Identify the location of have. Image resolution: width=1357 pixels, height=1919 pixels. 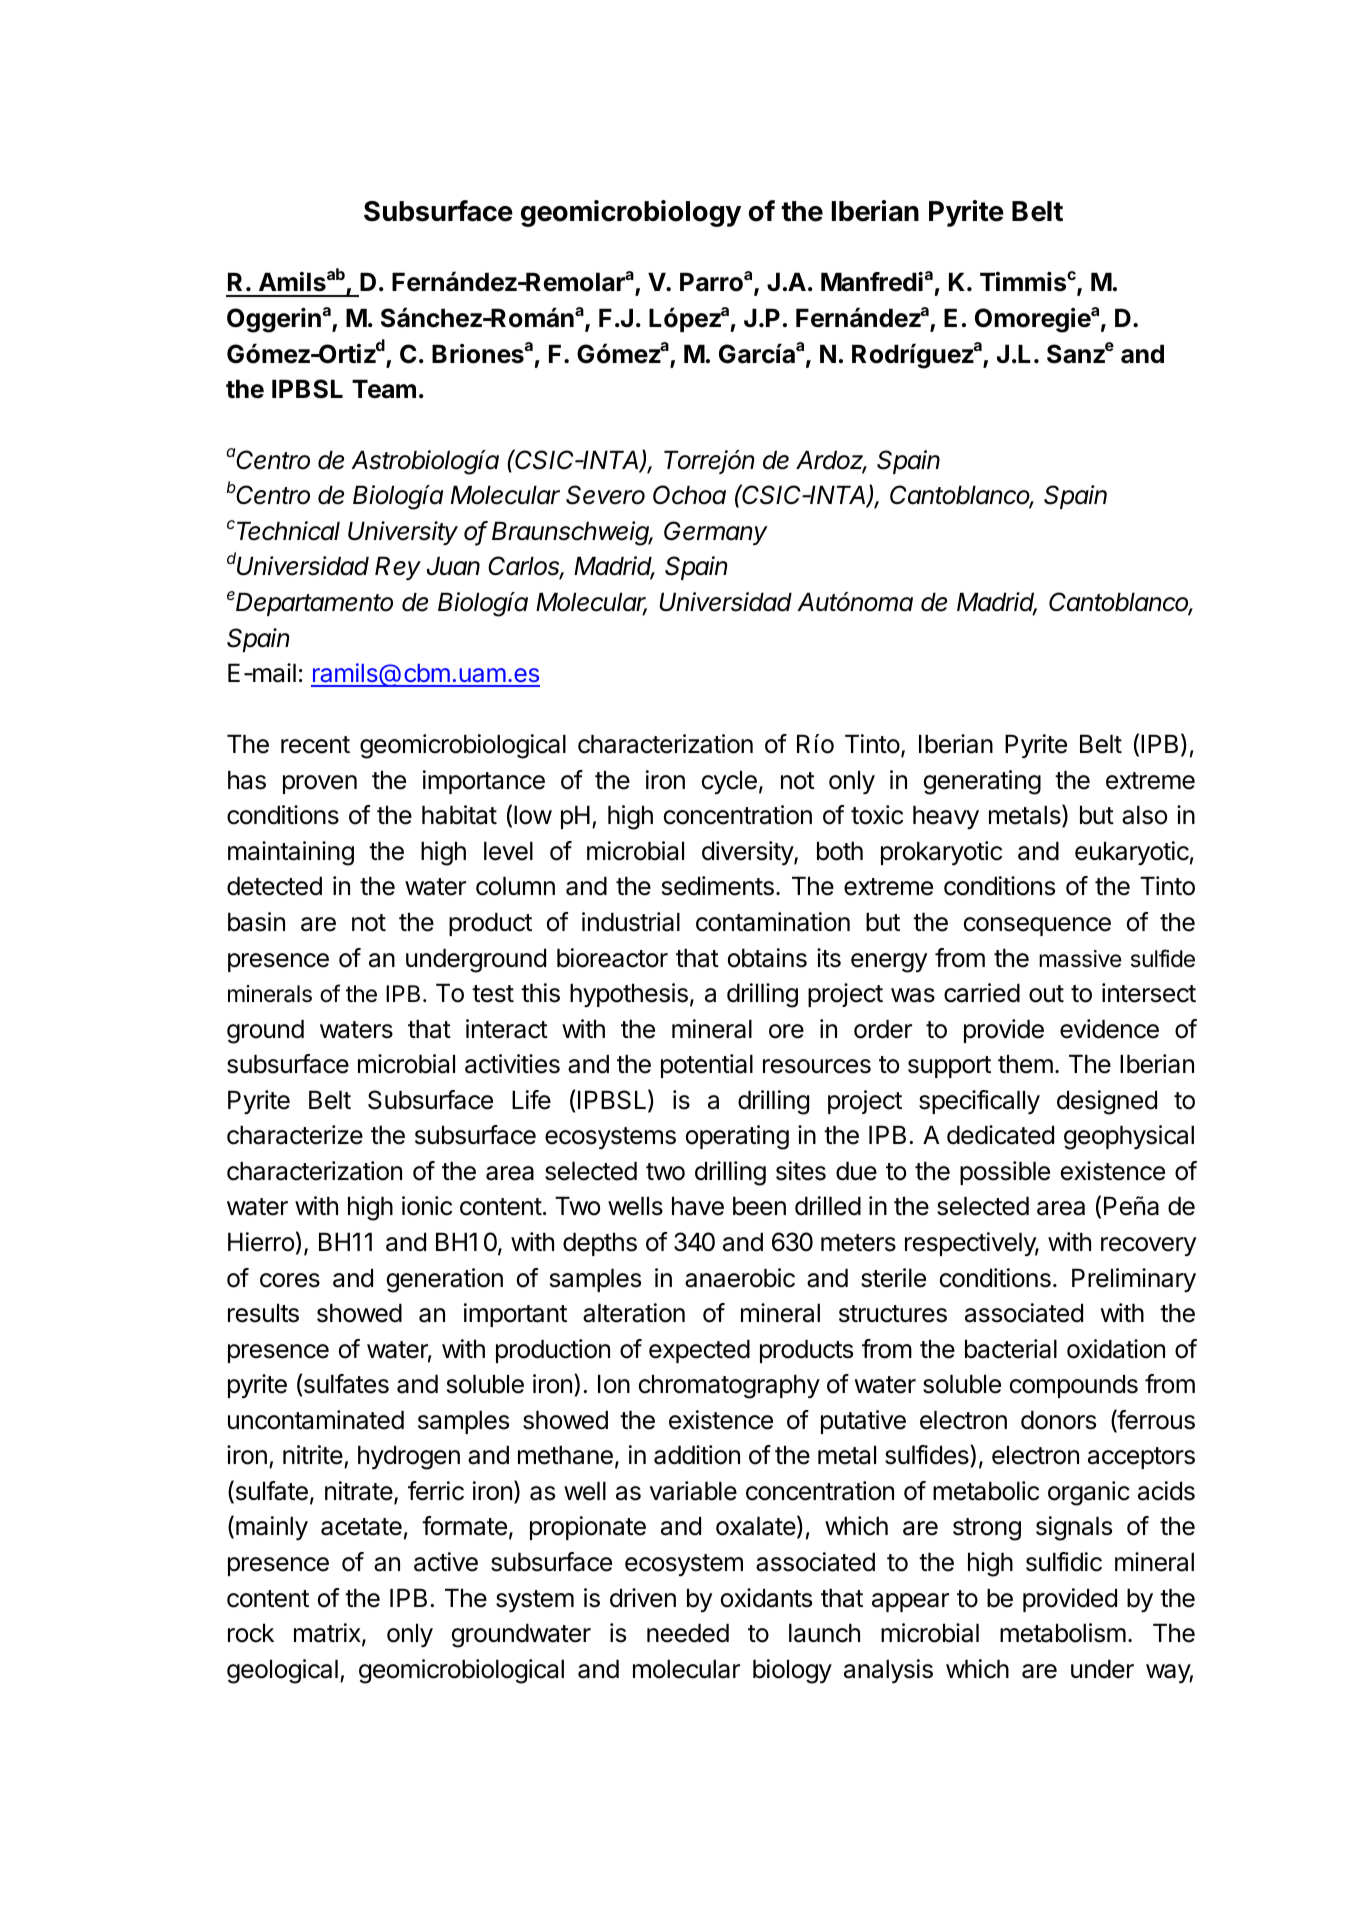
(698, 1206).
